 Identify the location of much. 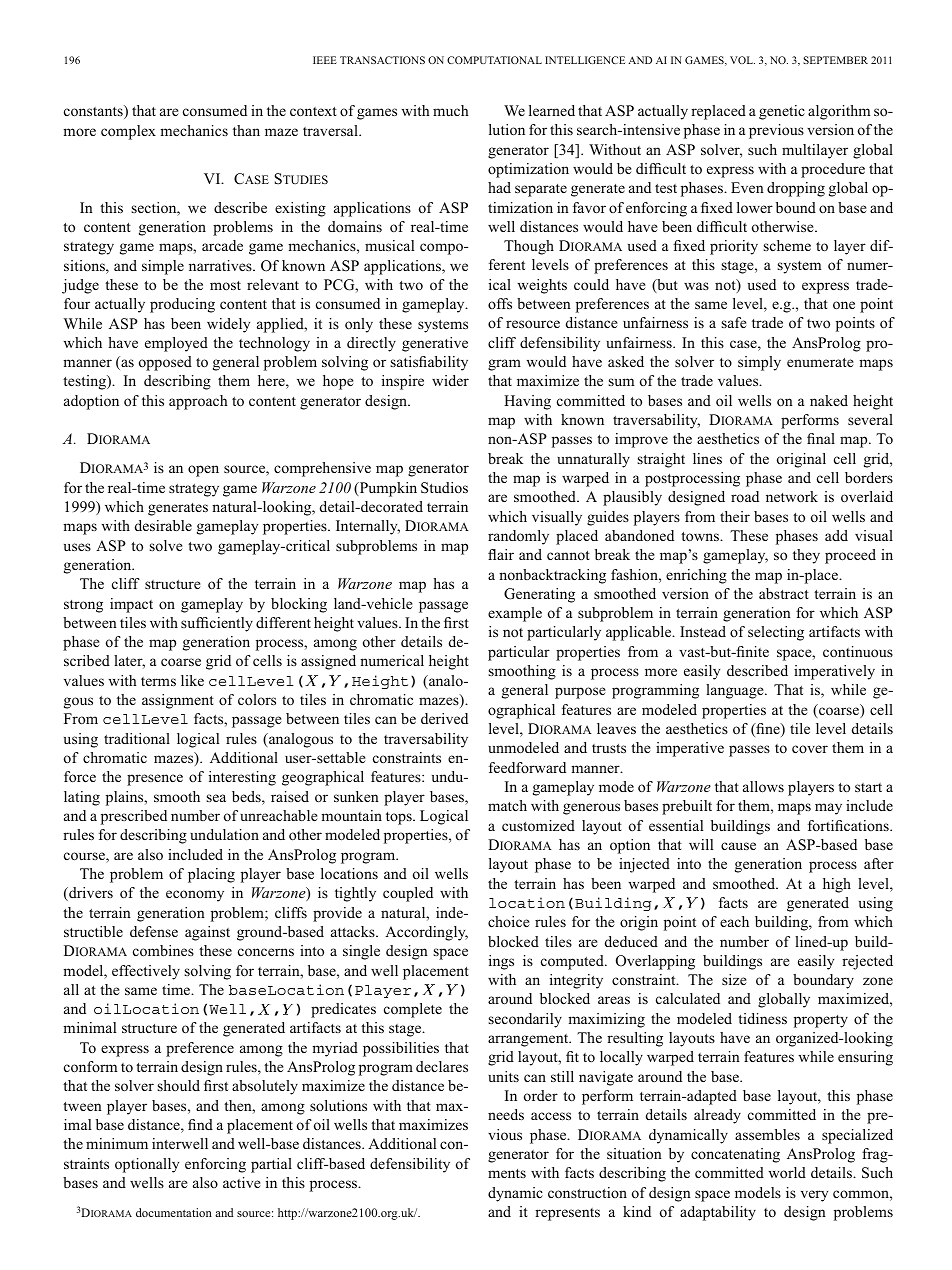
(450, 110).
